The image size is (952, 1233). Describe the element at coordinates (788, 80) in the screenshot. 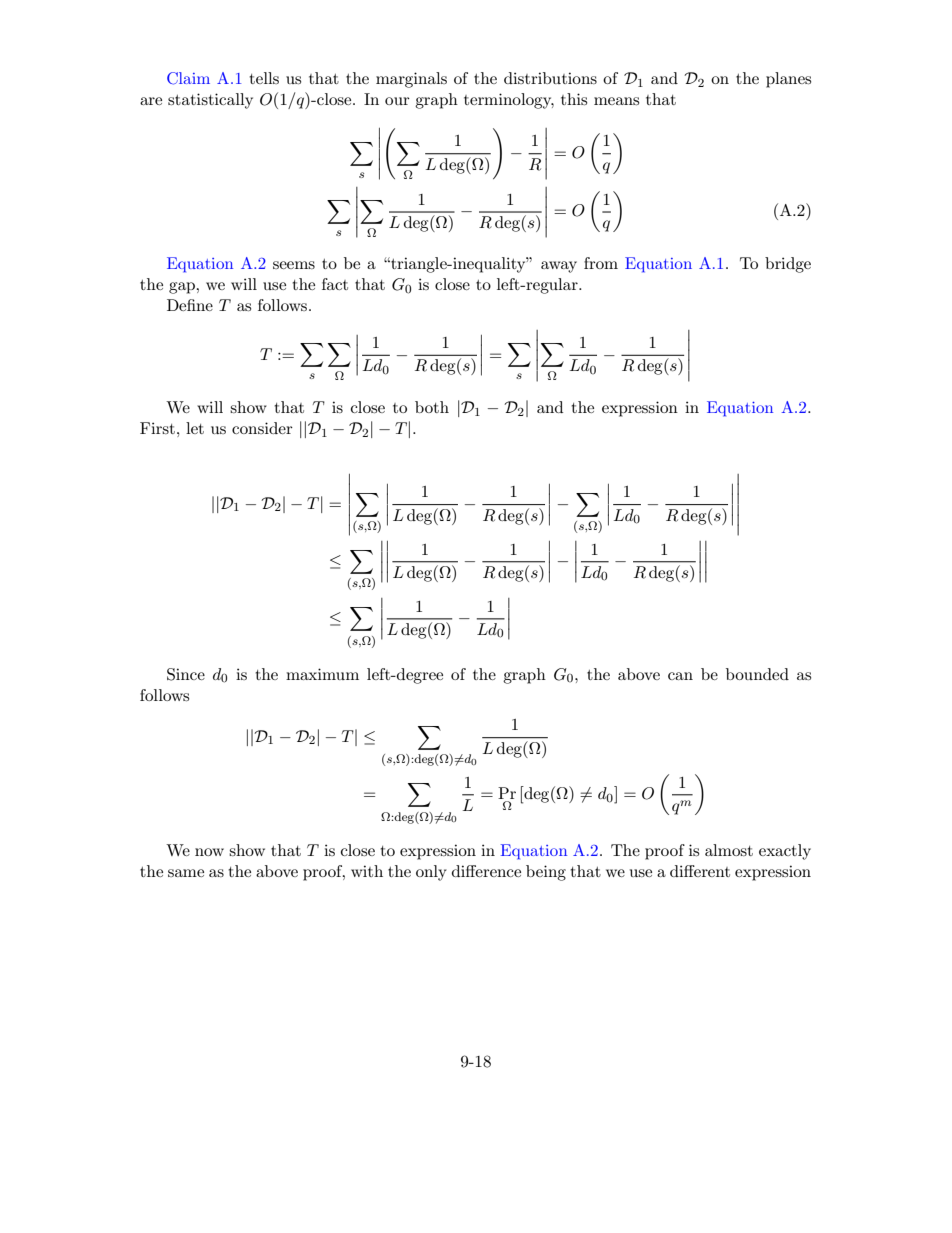

I see `planes` at that location.
